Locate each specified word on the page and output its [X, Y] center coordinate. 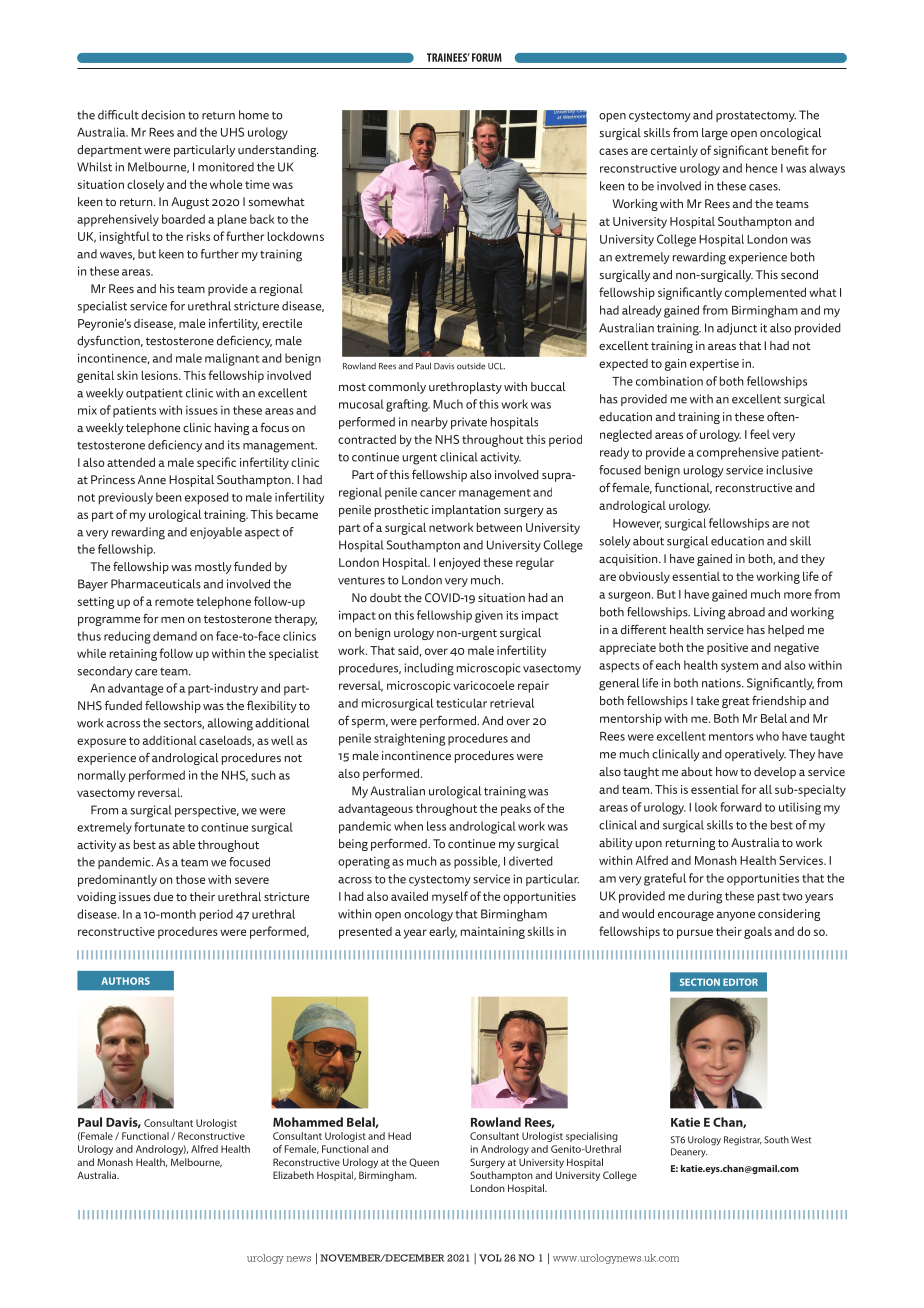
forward [741, 807]
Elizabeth [293, 1175]
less [436, 826]
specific [216, 463]
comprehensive [738, 453]
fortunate [159, 827]
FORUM [487, 57]
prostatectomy [756, 116]
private [469, 423]
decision [163, 115]
